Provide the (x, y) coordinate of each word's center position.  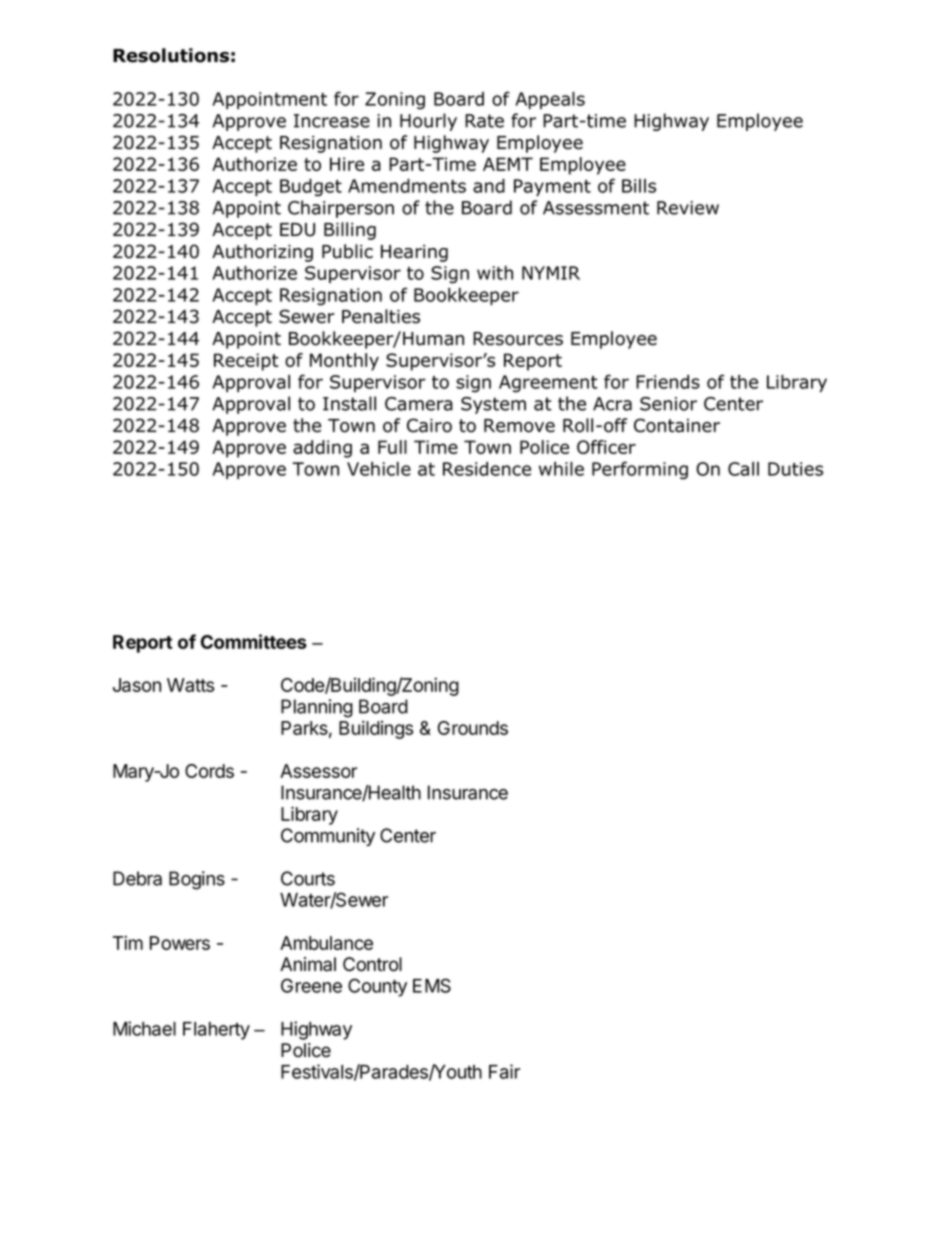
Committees (254, 641)
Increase (332, 121)
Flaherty (216, 1031)
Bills (639, 186)
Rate (484, 121)
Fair (504, 1071)
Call (743, 469)
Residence (487, 469)
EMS (432, 985)
